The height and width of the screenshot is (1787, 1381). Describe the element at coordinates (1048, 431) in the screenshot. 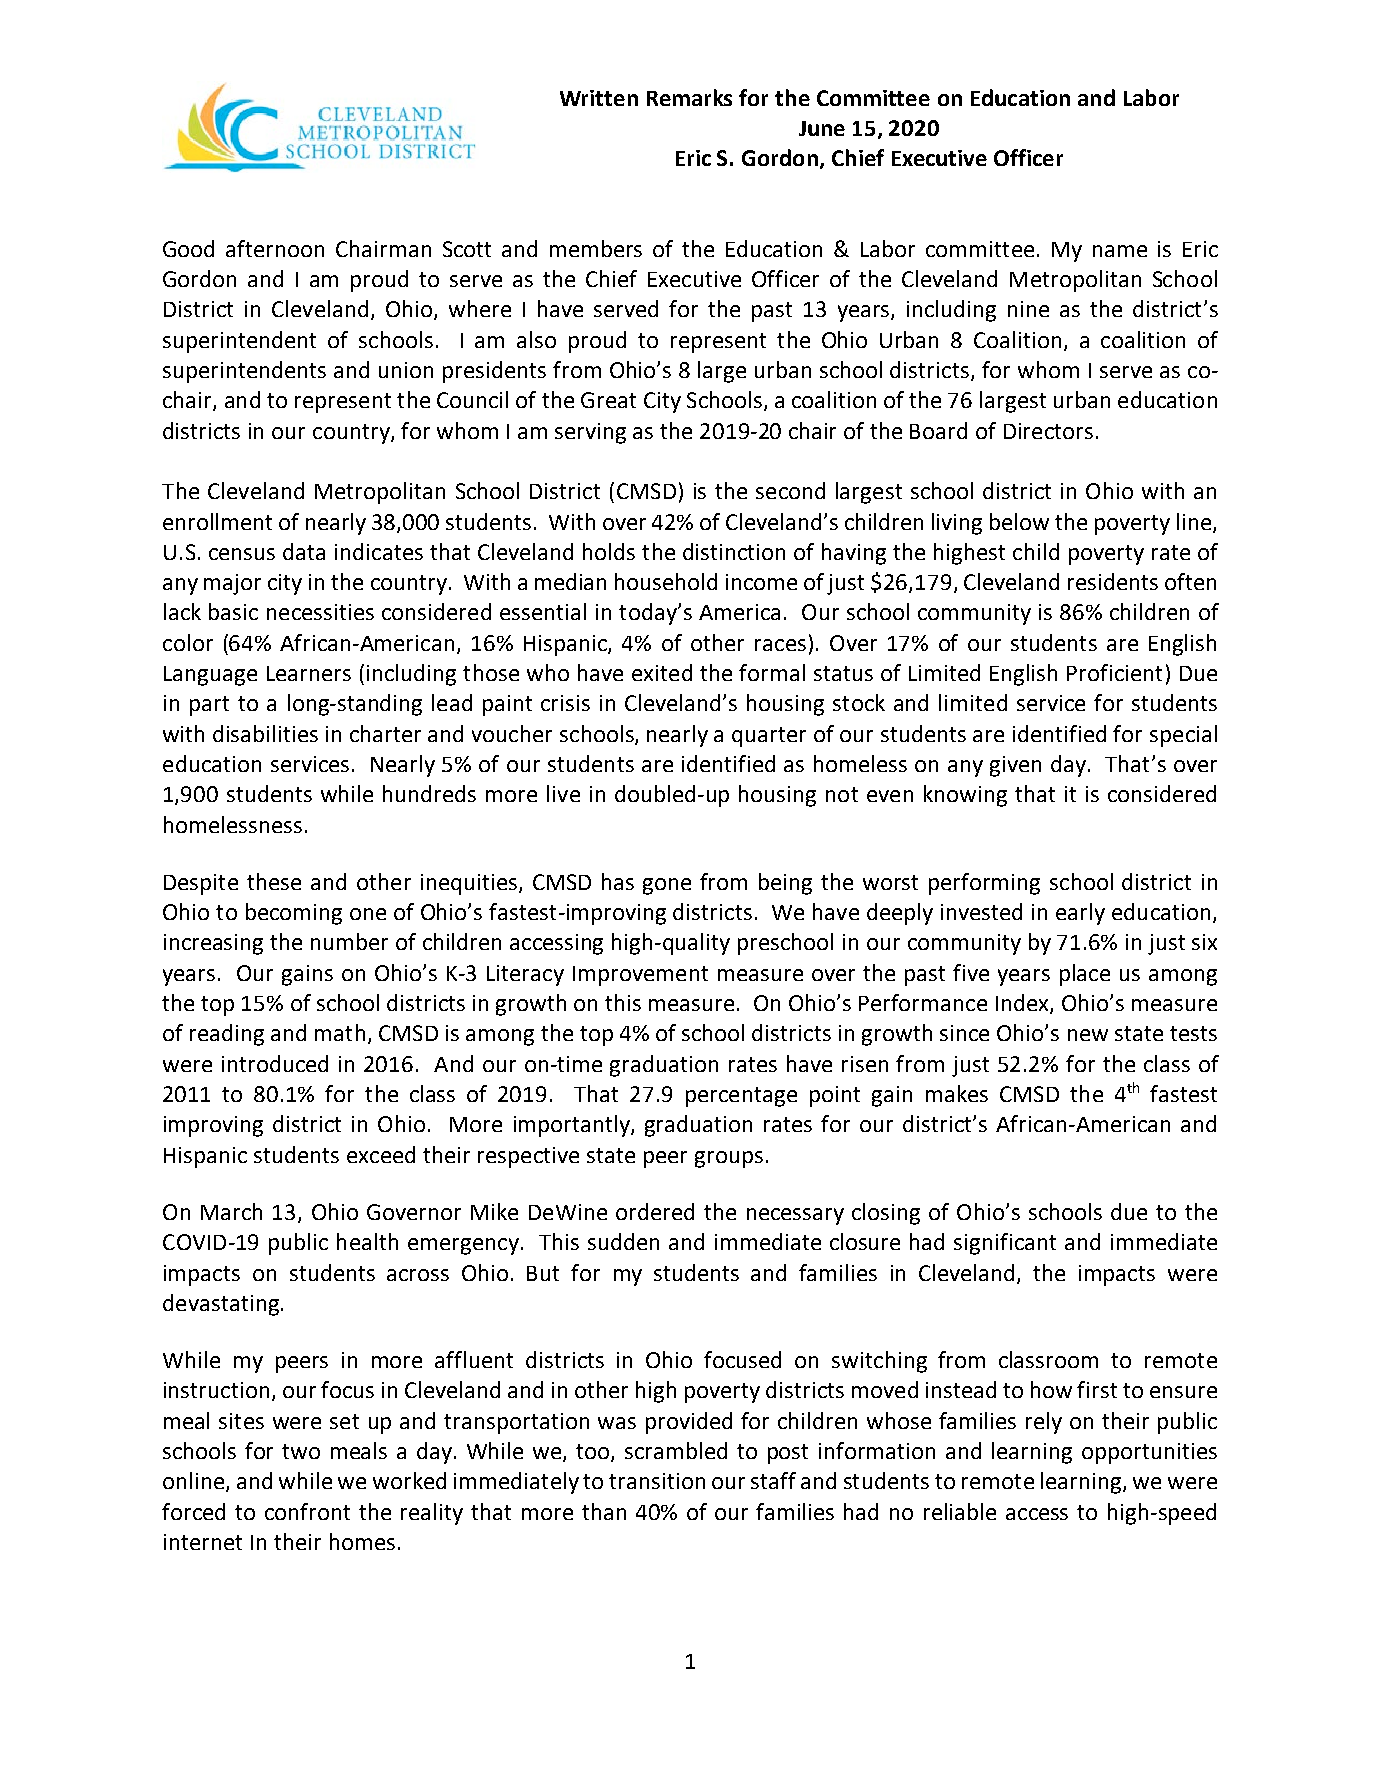

I see `Directors` at that location.
